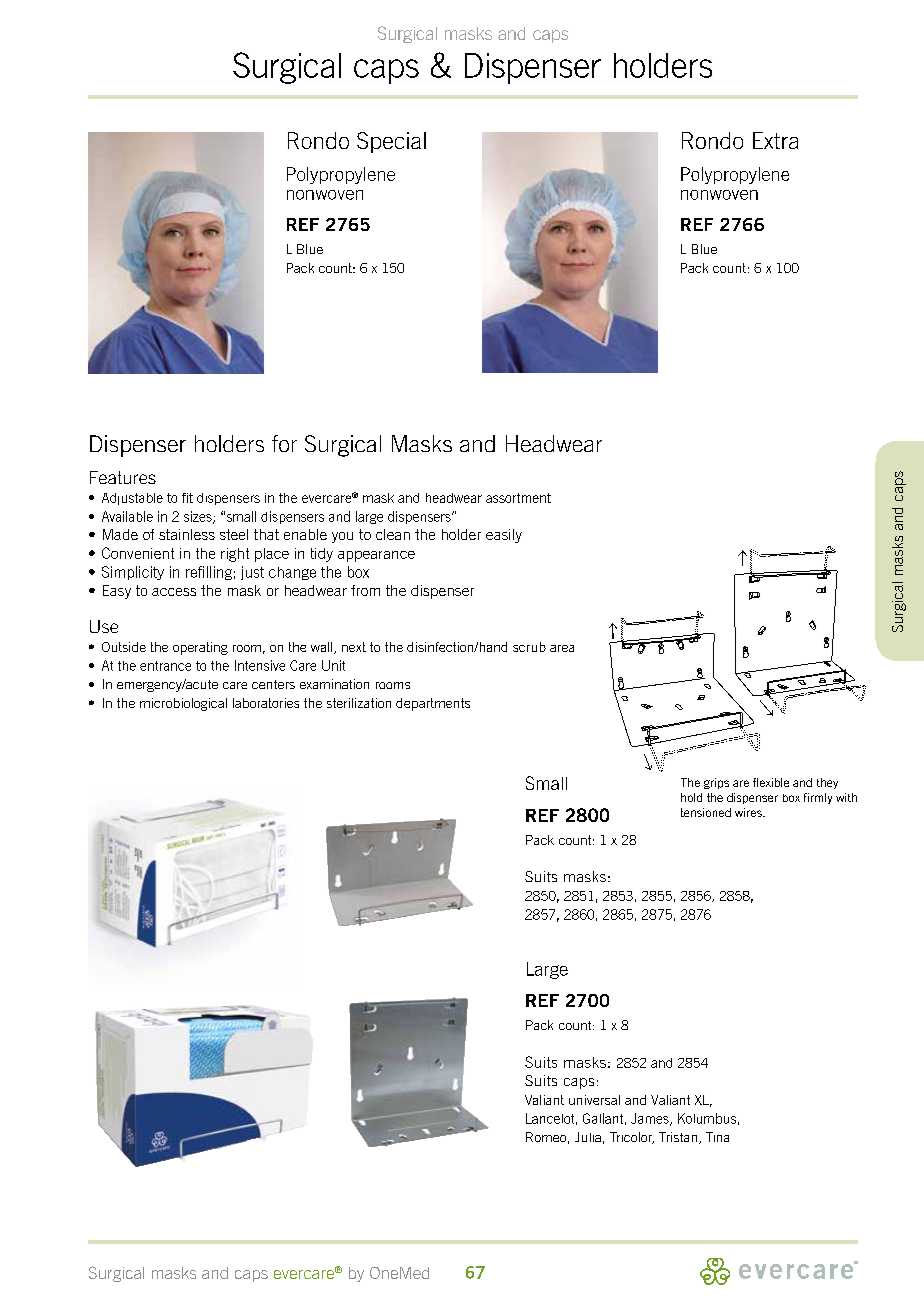 The width and height of the page is (924, 1308). I want to click on tensioned, so click(706, 812).
